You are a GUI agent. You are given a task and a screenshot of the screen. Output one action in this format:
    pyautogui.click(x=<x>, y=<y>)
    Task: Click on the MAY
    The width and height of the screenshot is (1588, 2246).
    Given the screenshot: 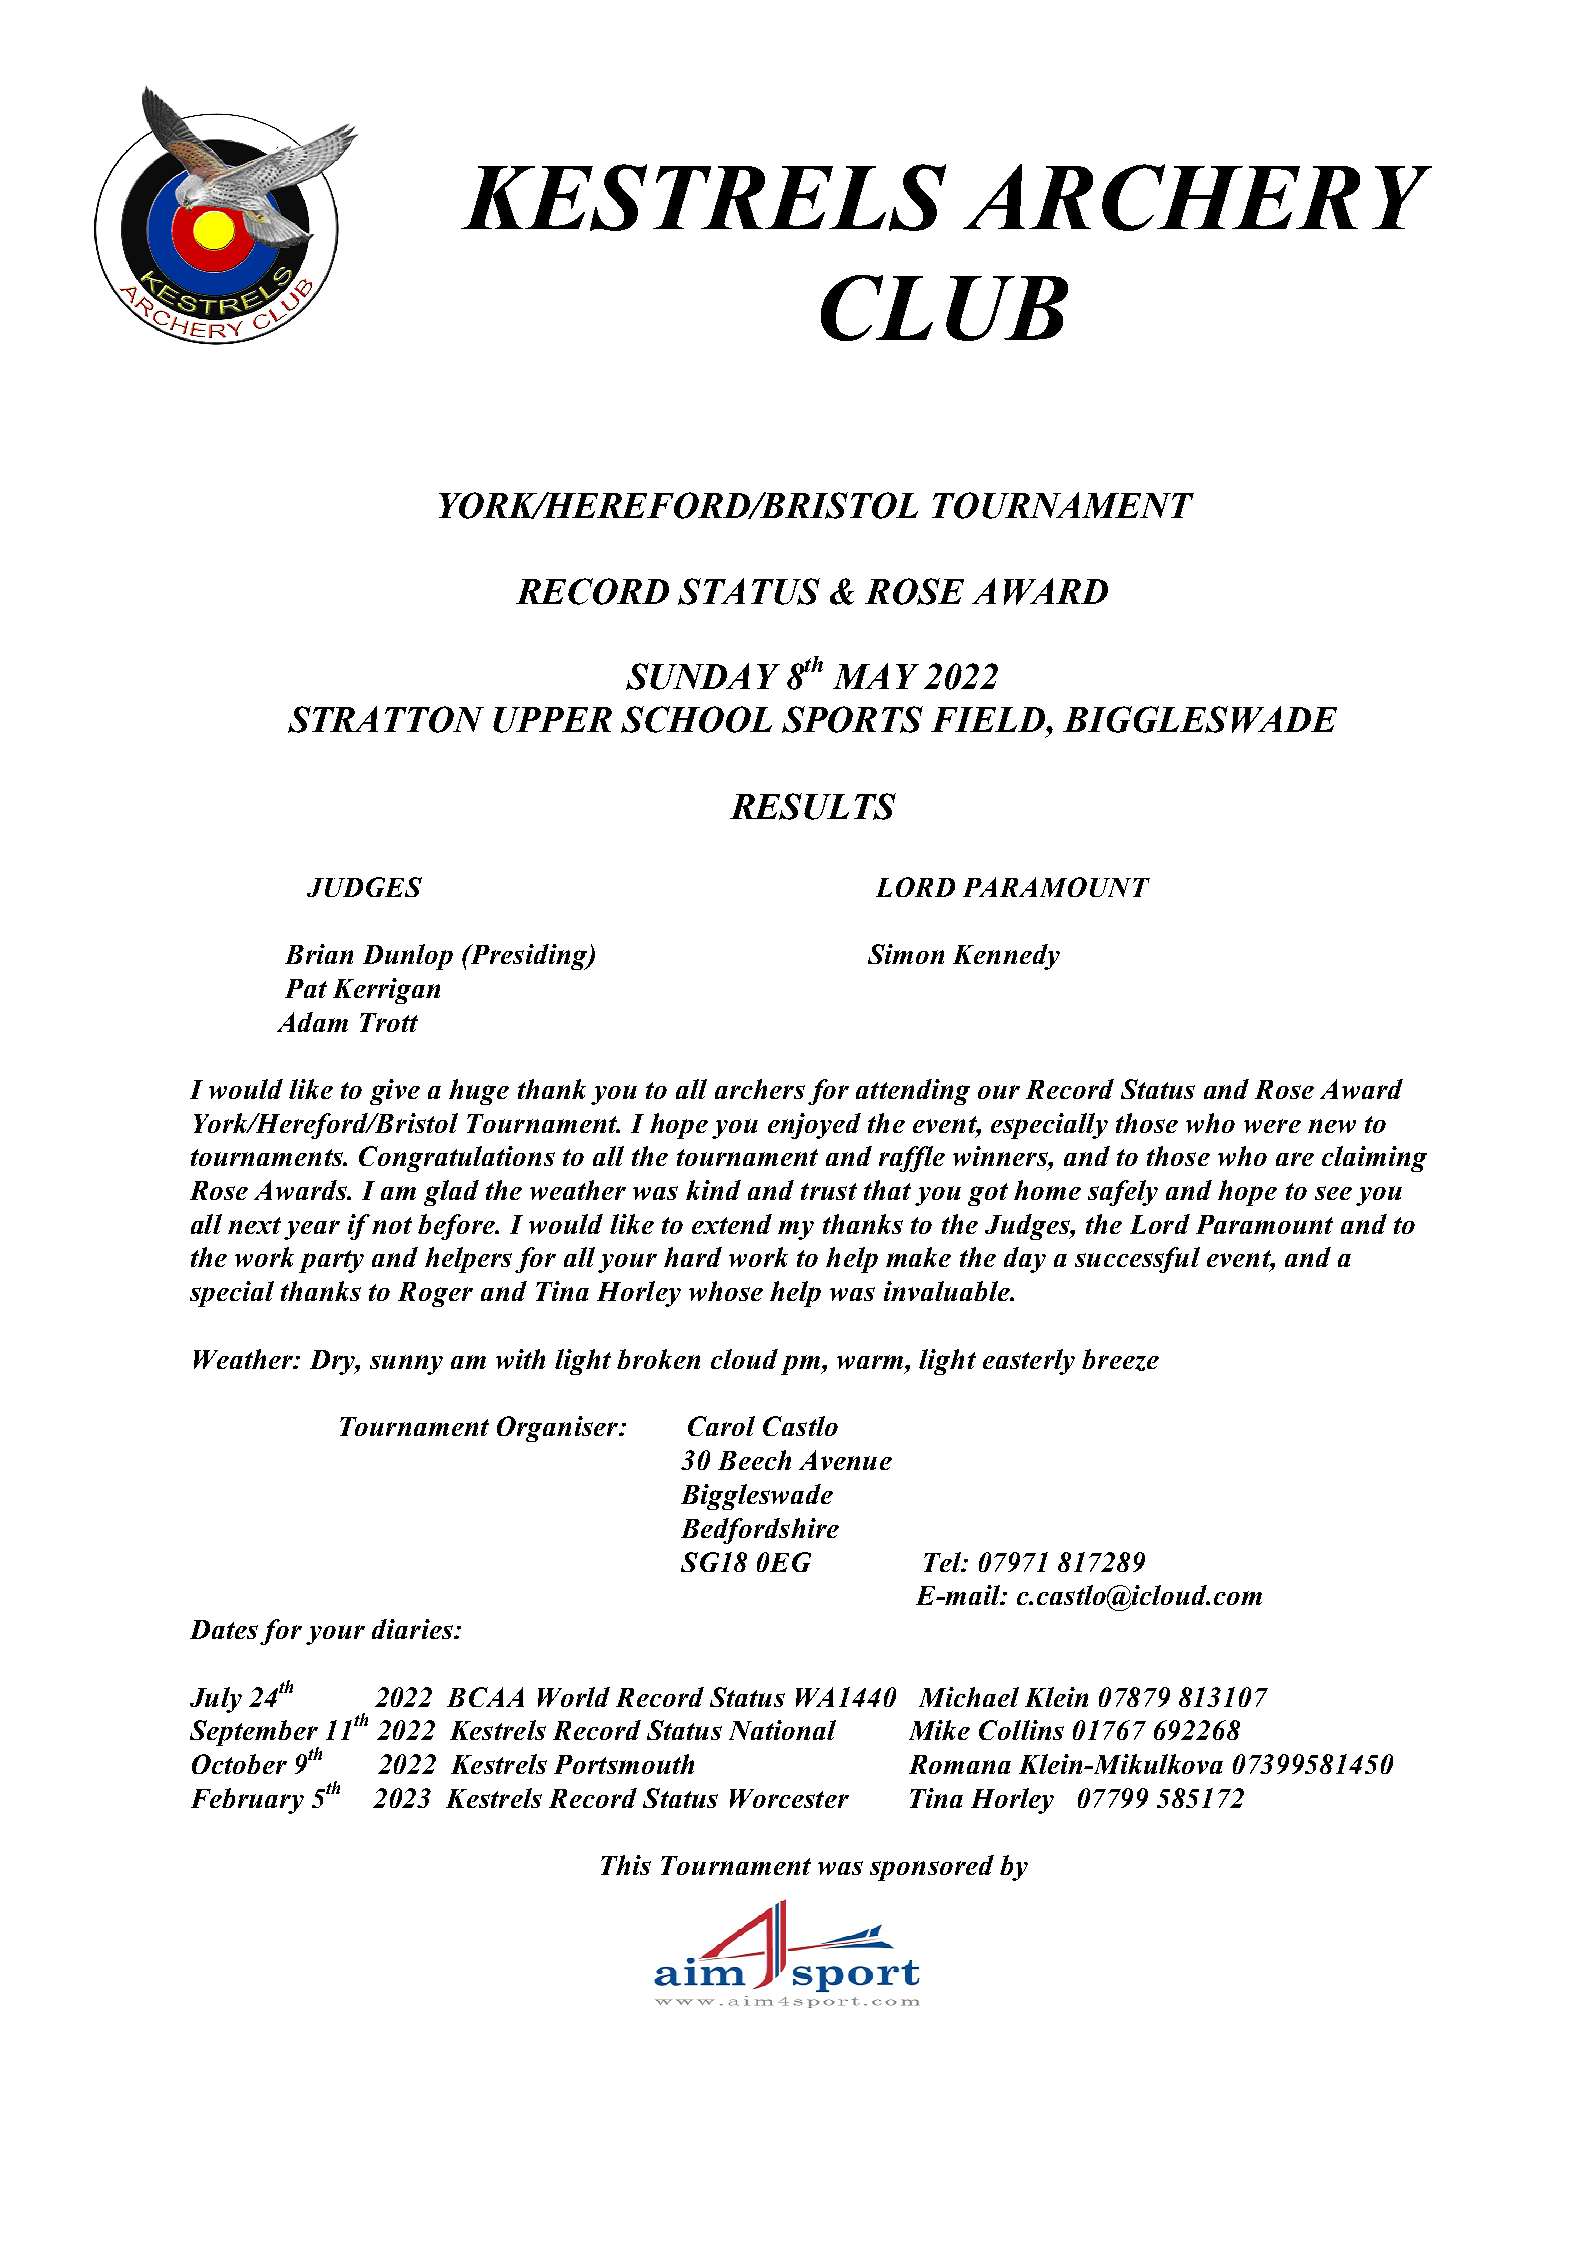 What is the action you would take?
    pyautogui.click(x=876, y=676)
